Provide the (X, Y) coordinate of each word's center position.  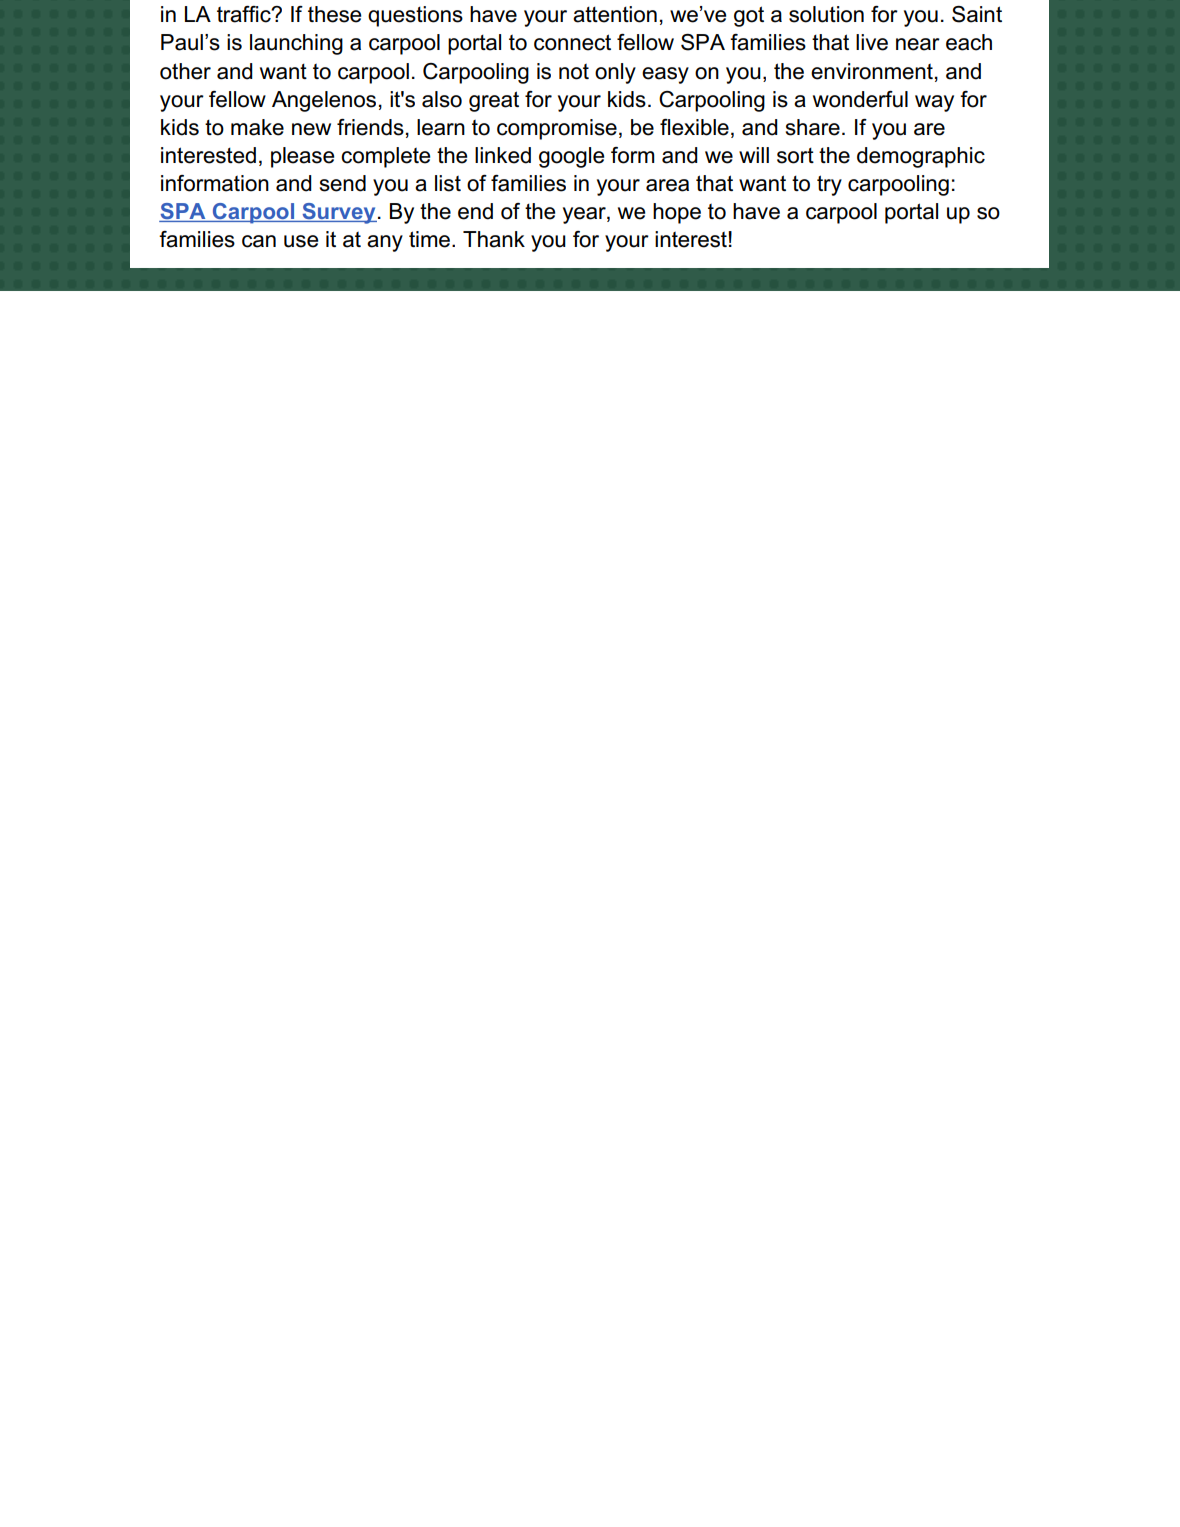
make (257, 127)
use (301, 241)
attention (615, 14)
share (813, 127)
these (334, 14)
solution (826, 14)
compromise (557, 129)
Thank (494, 239)
